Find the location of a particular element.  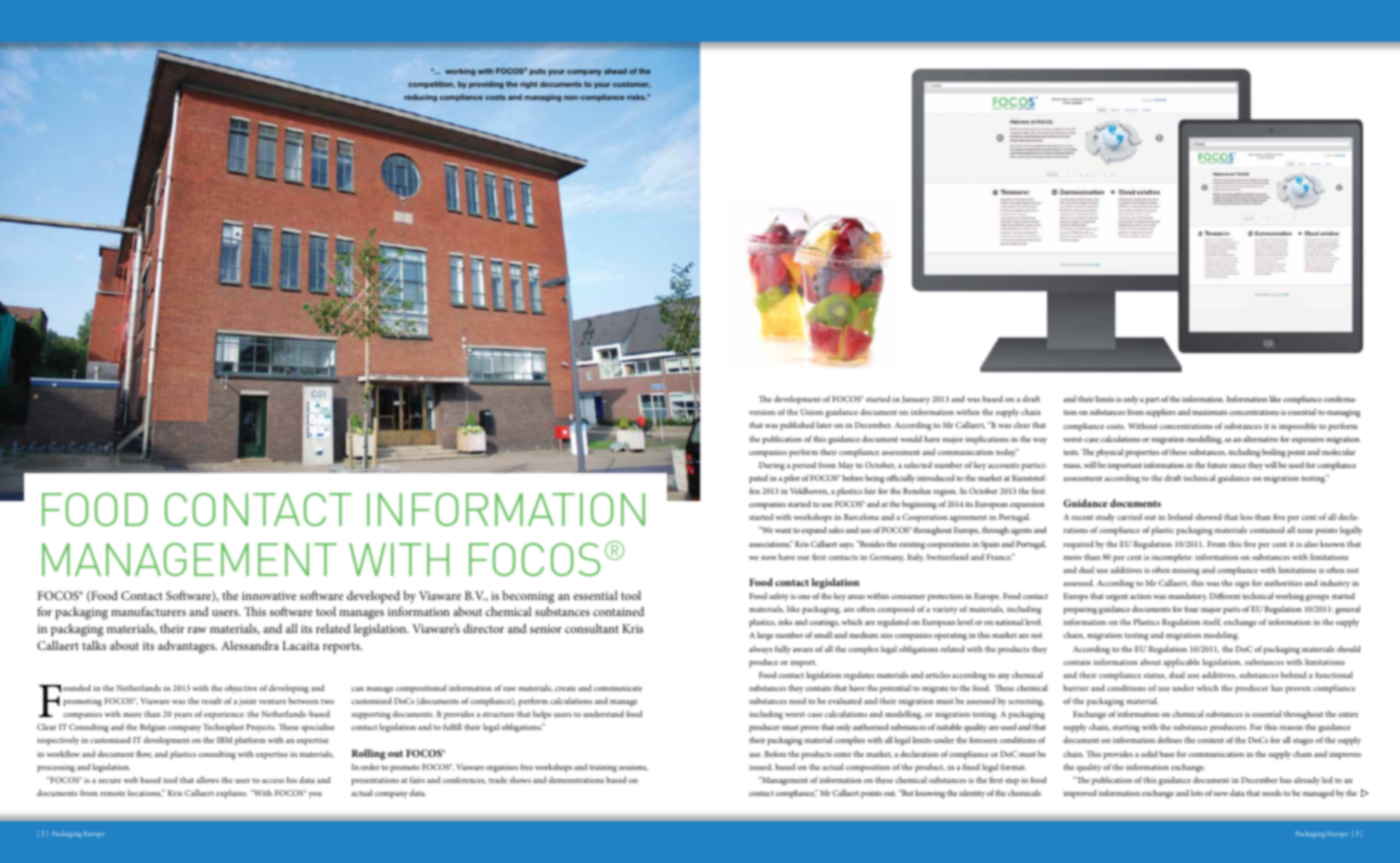

allows is located at coordinates (207, 779).
